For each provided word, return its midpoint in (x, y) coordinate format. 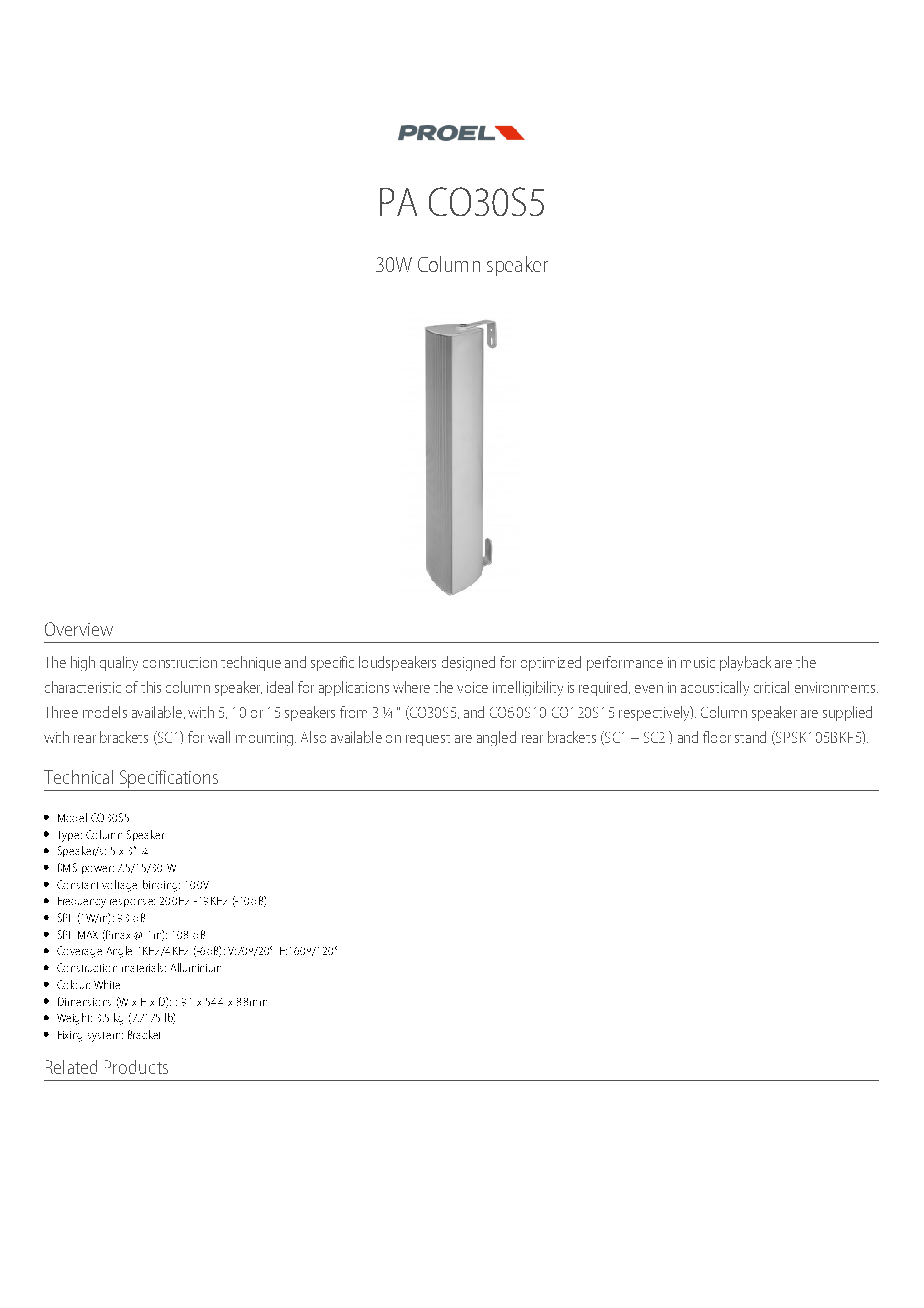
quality (119, 663)
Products (136, 1067)
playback (745, 663)
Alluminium (196, 967)
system (105, 1037)
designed (468, 663)
